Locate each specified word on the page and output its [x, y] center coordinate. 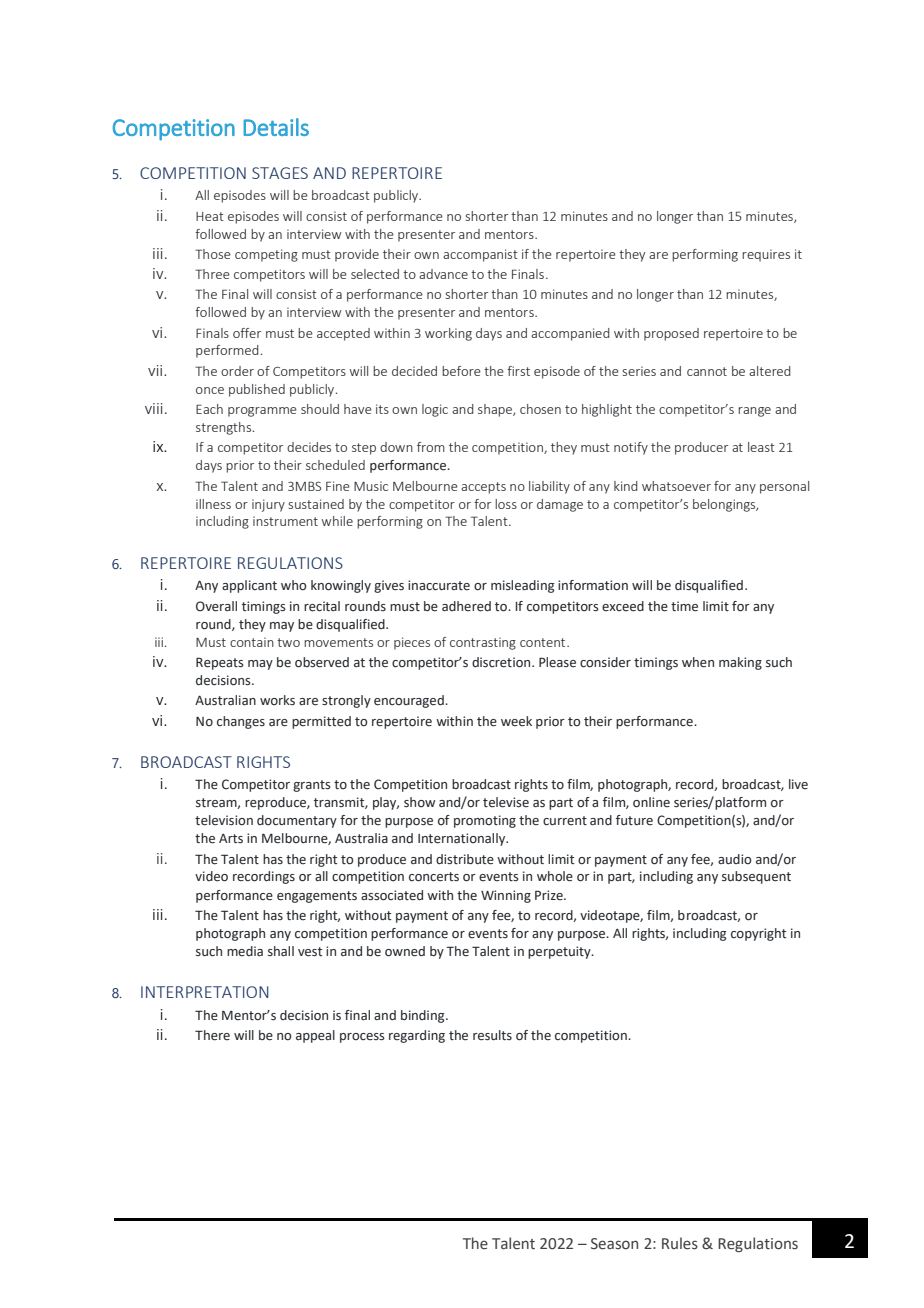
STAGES [280, 173]
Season [614, 1244]
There [212, 1035]
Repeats [220, 663]
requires [766, 255]
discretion [502, 662]
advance [443, 274]
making [740, 663]
